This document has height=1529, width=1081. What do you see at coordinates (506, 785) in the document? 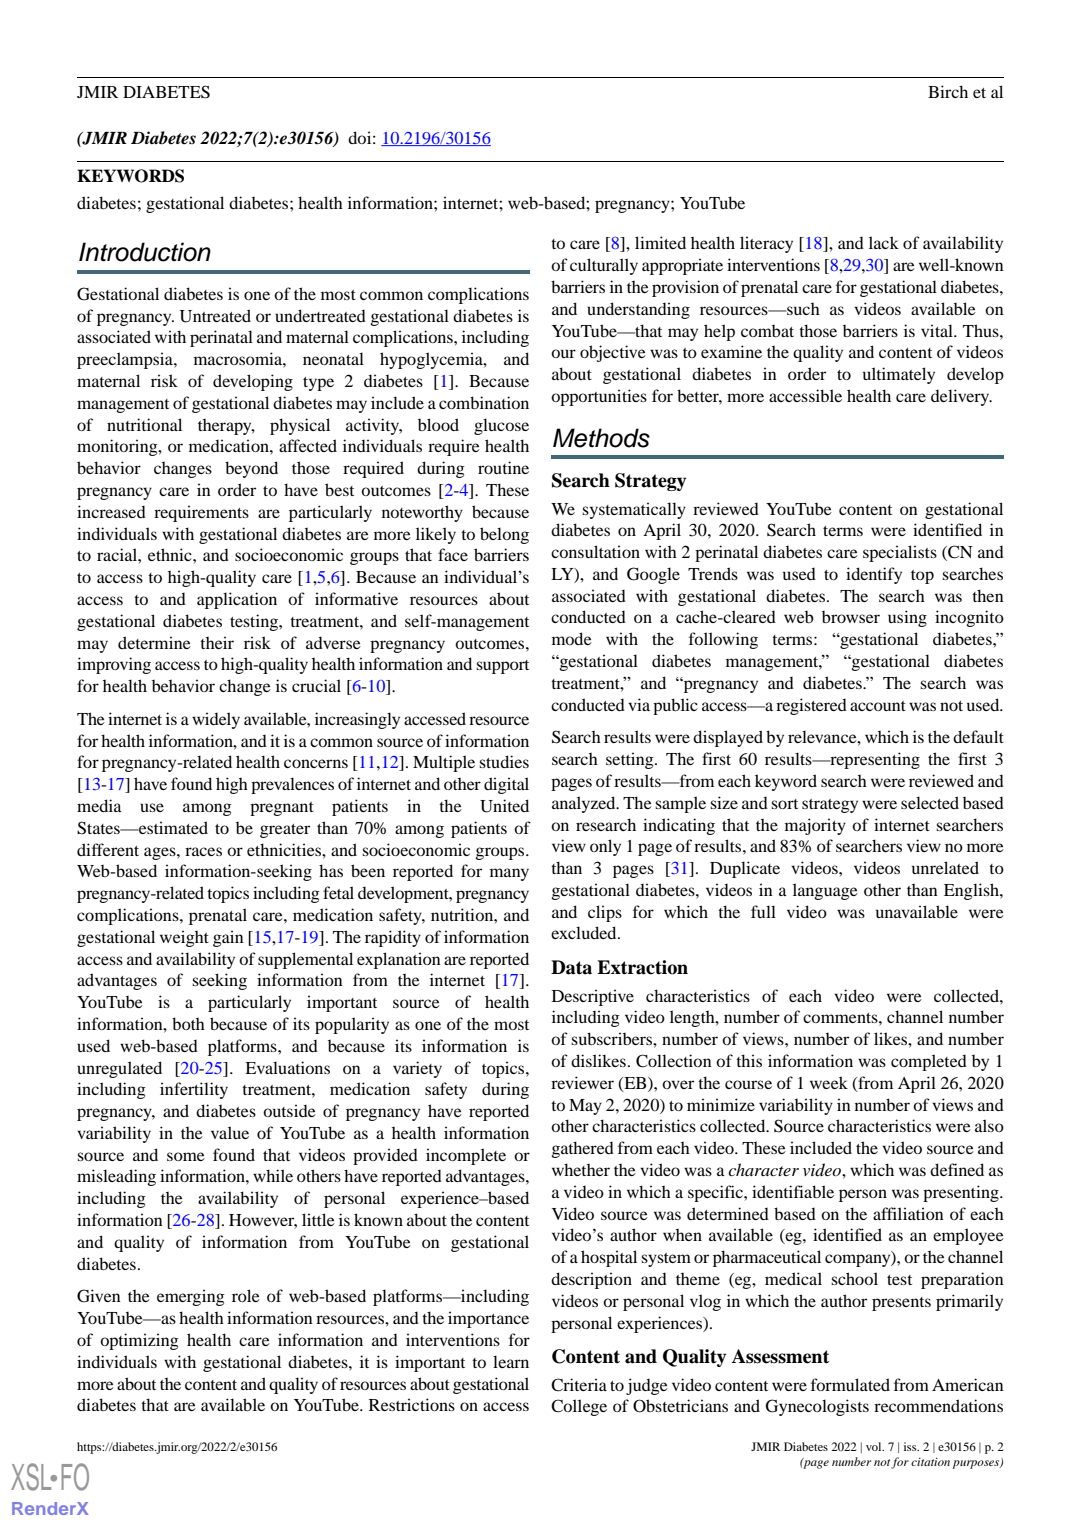
I see `digital` at bounding box center [506, 785].
